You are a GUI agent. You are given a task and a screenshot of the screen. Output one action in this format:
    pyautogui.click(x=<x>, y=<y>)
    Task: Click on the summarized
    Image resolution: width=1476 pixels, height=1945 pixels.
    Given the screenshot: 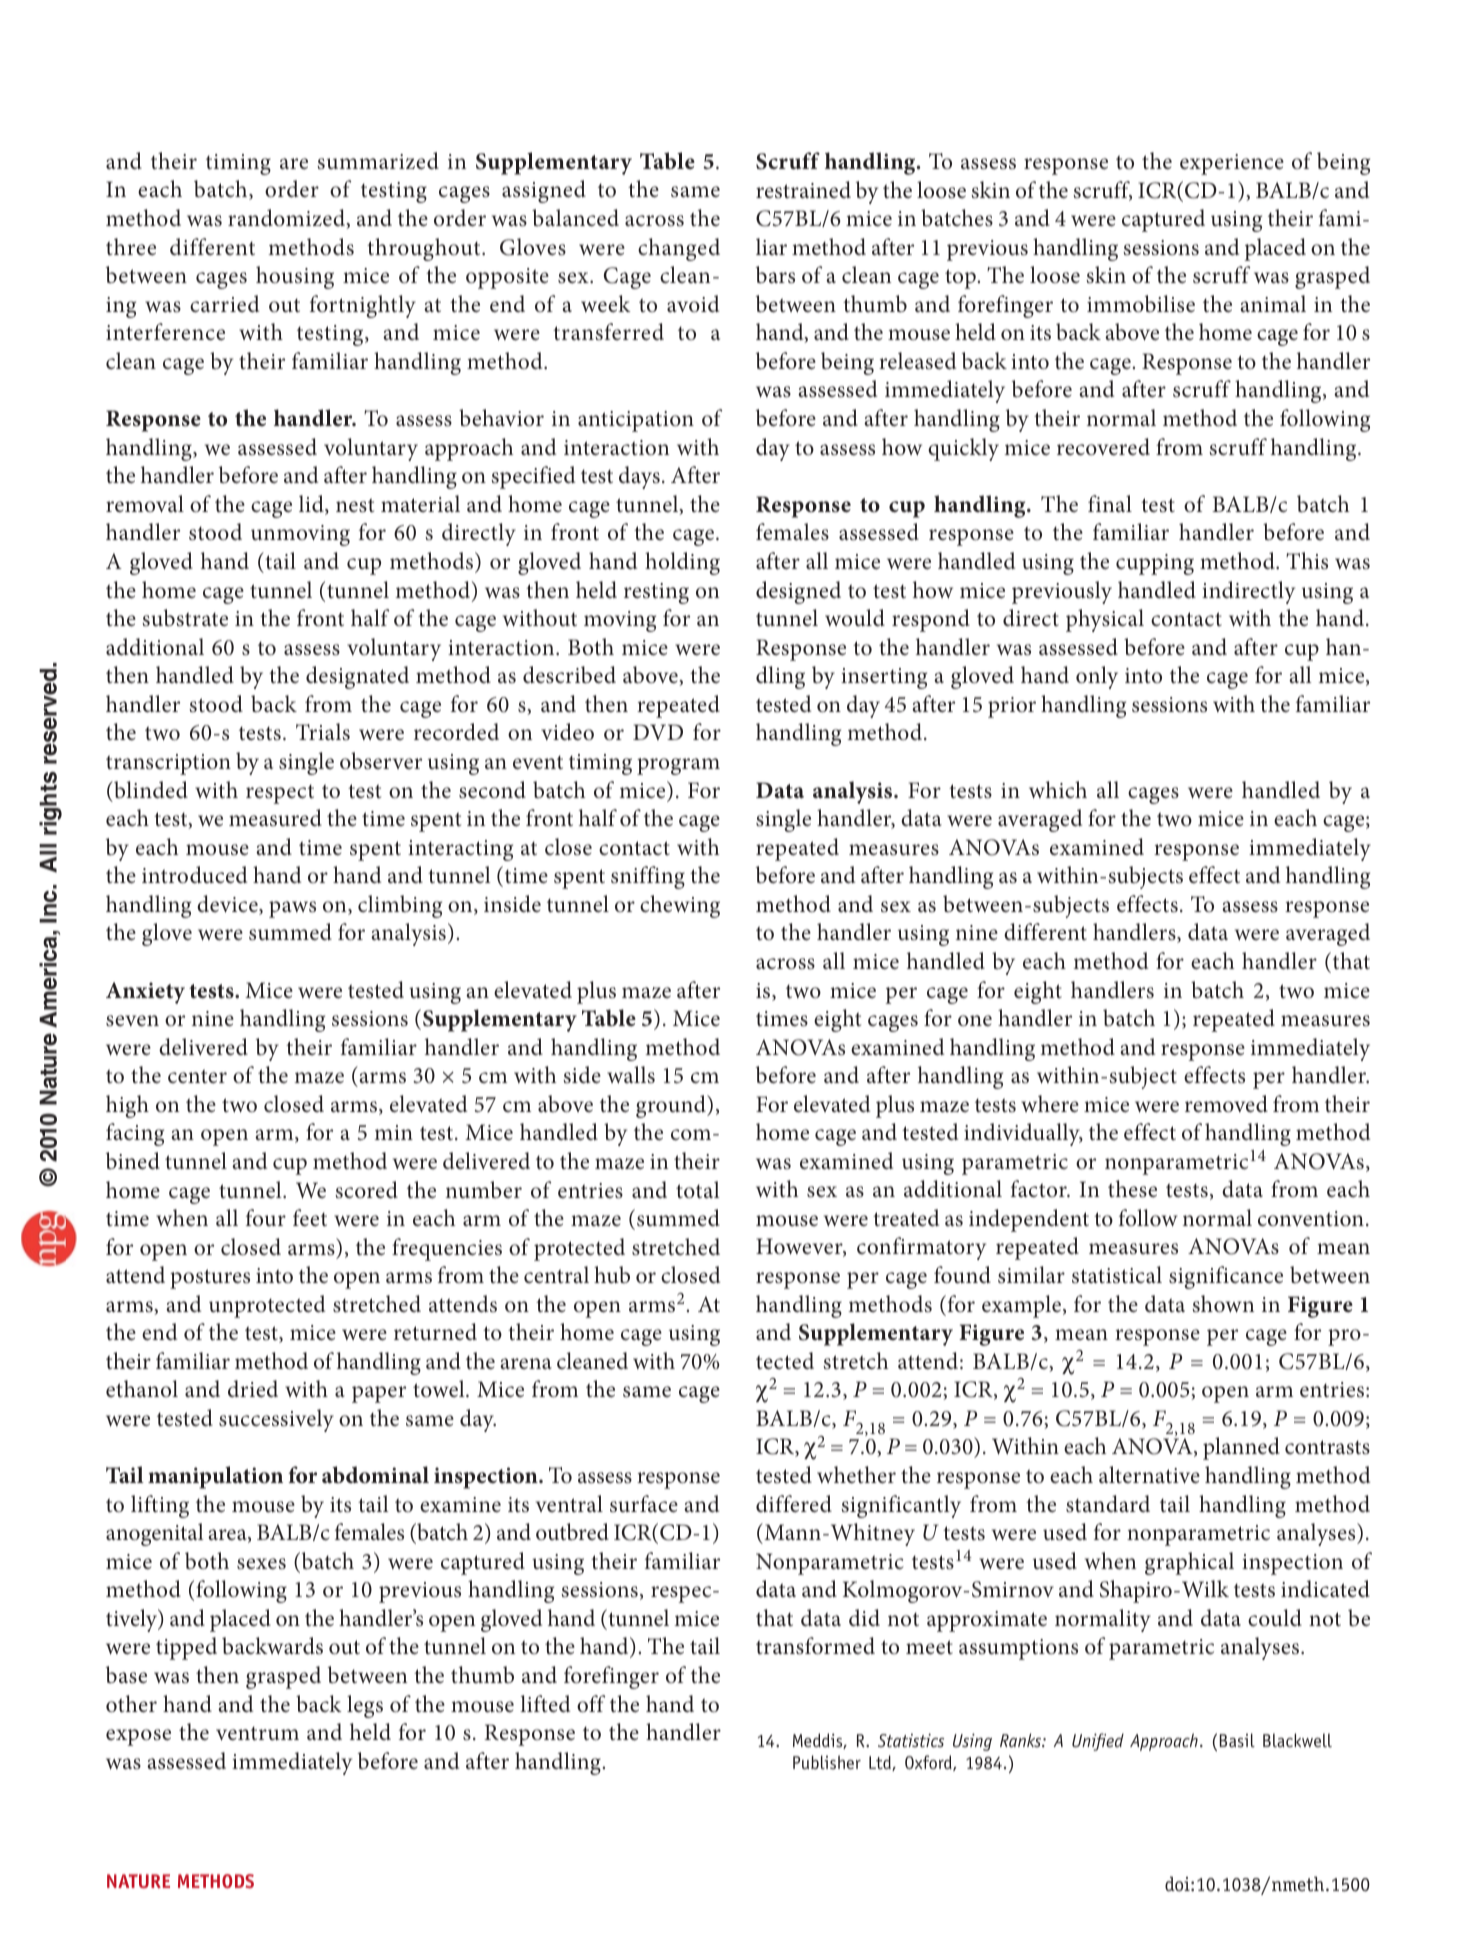 What is the action you would take?
    pyautogui.click(x=378, y=161)
